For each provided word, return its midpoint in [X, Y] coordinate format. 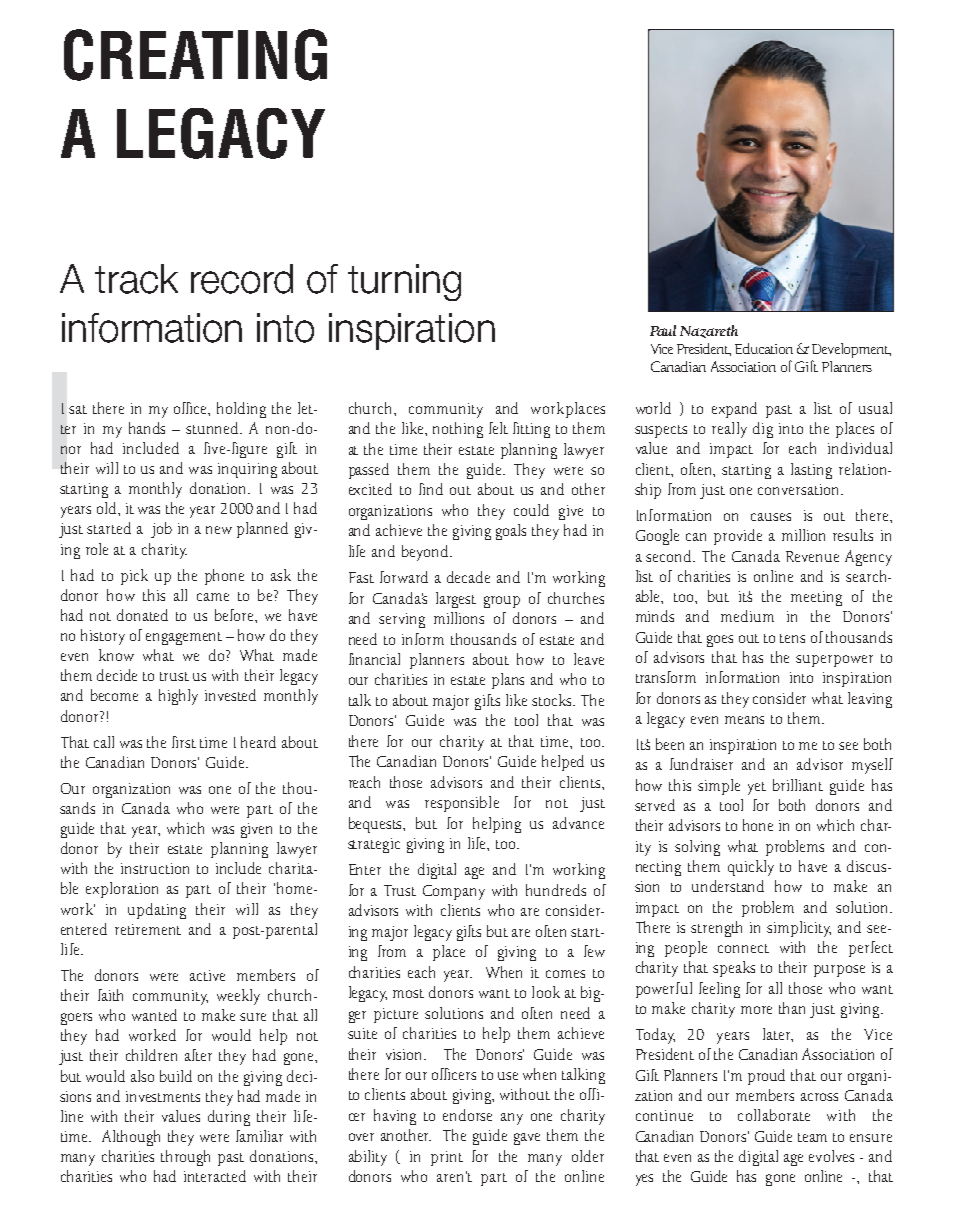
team [812, 1137]
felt [498, 428]
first [184, 742]
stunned [214, 428]
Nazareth [709, 331]
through [185, 1158]
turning [404, 282]
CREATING [195, 55]
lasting [811, 471]
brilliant [798, 785]
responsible [462, 804]
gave [527, 1139]
